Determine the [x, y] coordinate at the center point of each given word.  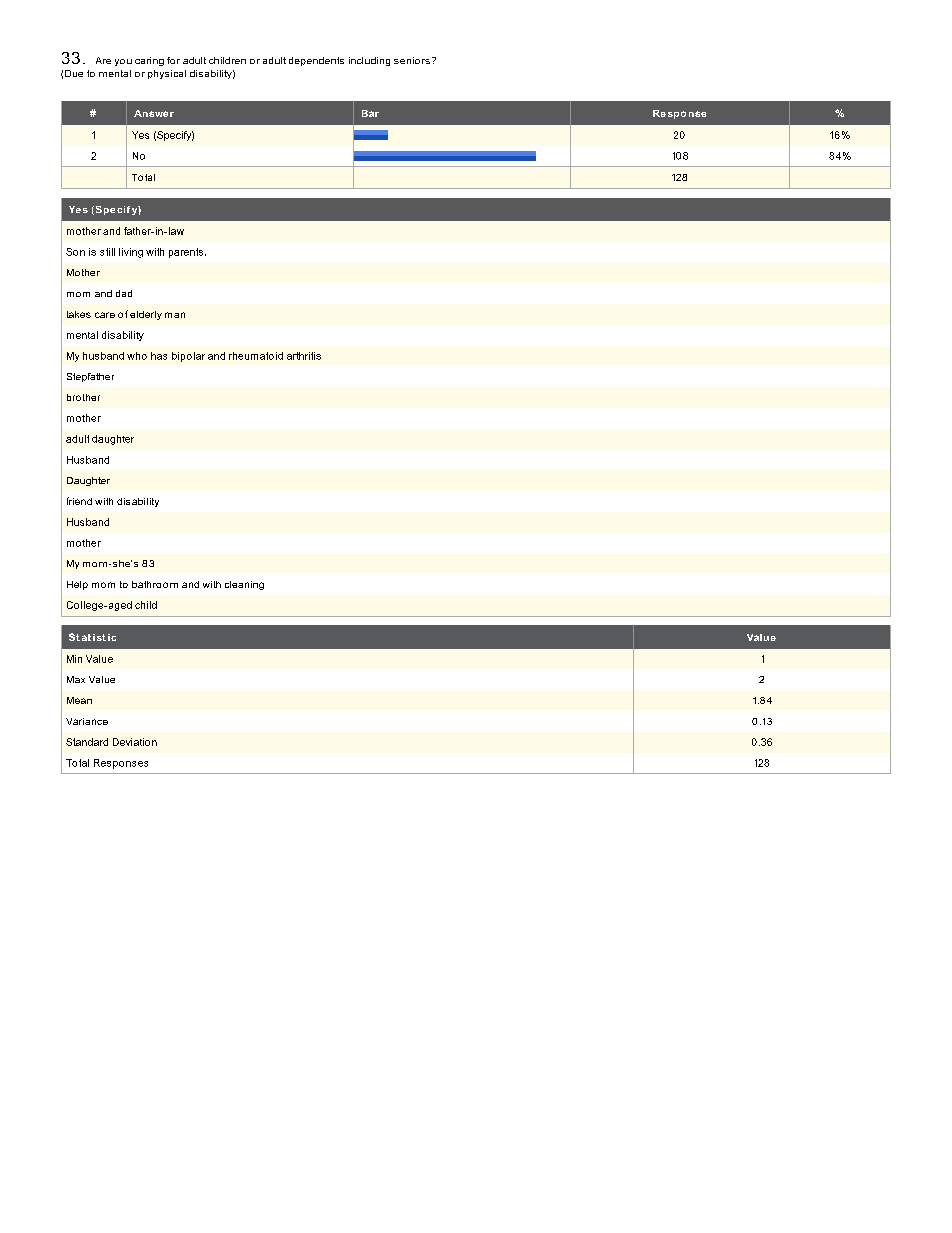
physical [167, 74]
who [137, 356]
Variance [87, 721]
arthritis [304, 356]
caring [149, 61]
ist [99, 637]
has [159, 356]
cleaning [244, 585]
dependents [316, 61]
